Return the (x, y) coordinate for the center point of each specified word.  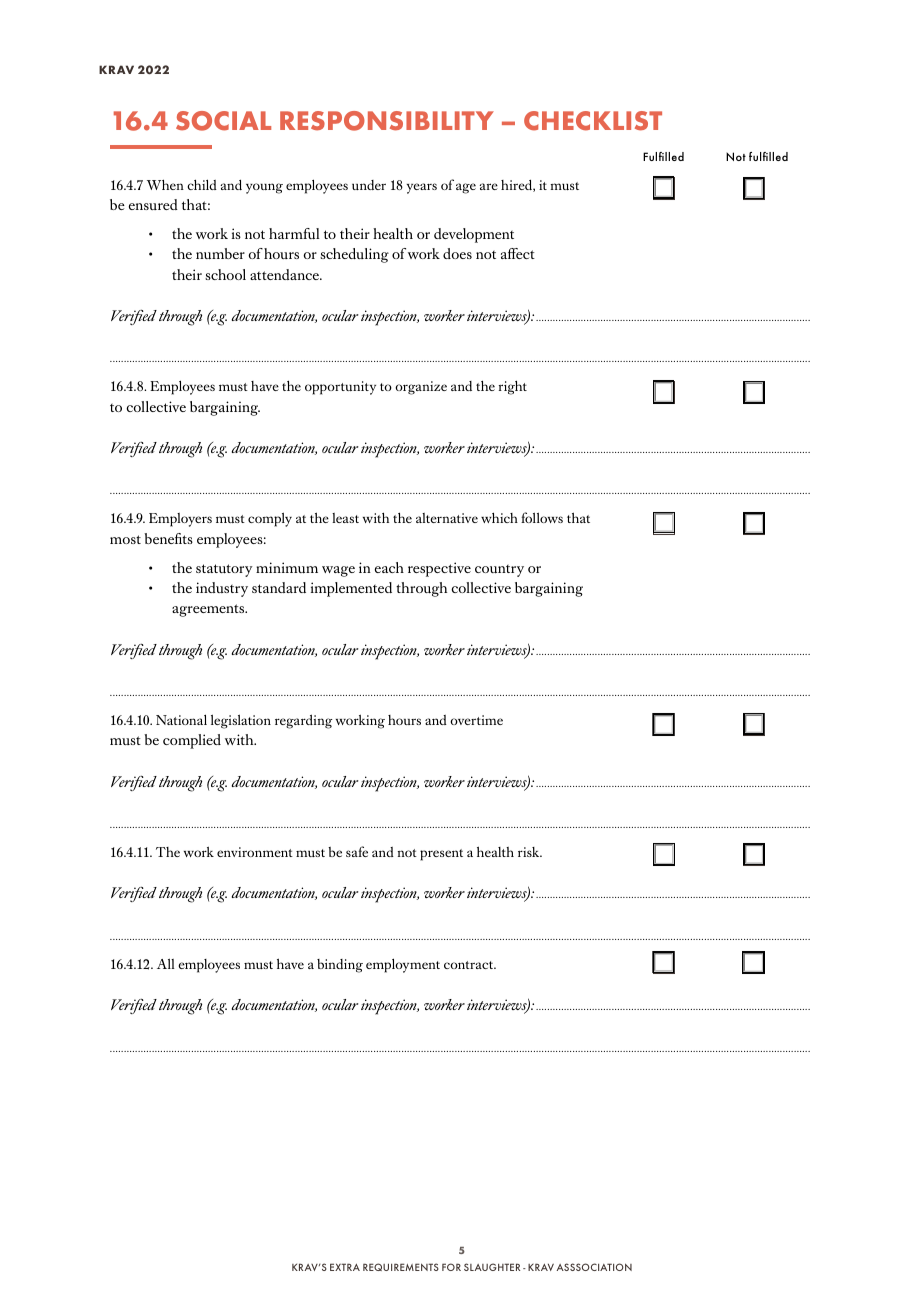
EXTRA (345, 1267)
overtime (476, 720)
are (489, 186)
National (181, 719)
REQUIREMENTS (401, 1267)
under (369, 185)
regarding (303, 721)
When (165, 184)
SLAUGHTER (492, 1267)
